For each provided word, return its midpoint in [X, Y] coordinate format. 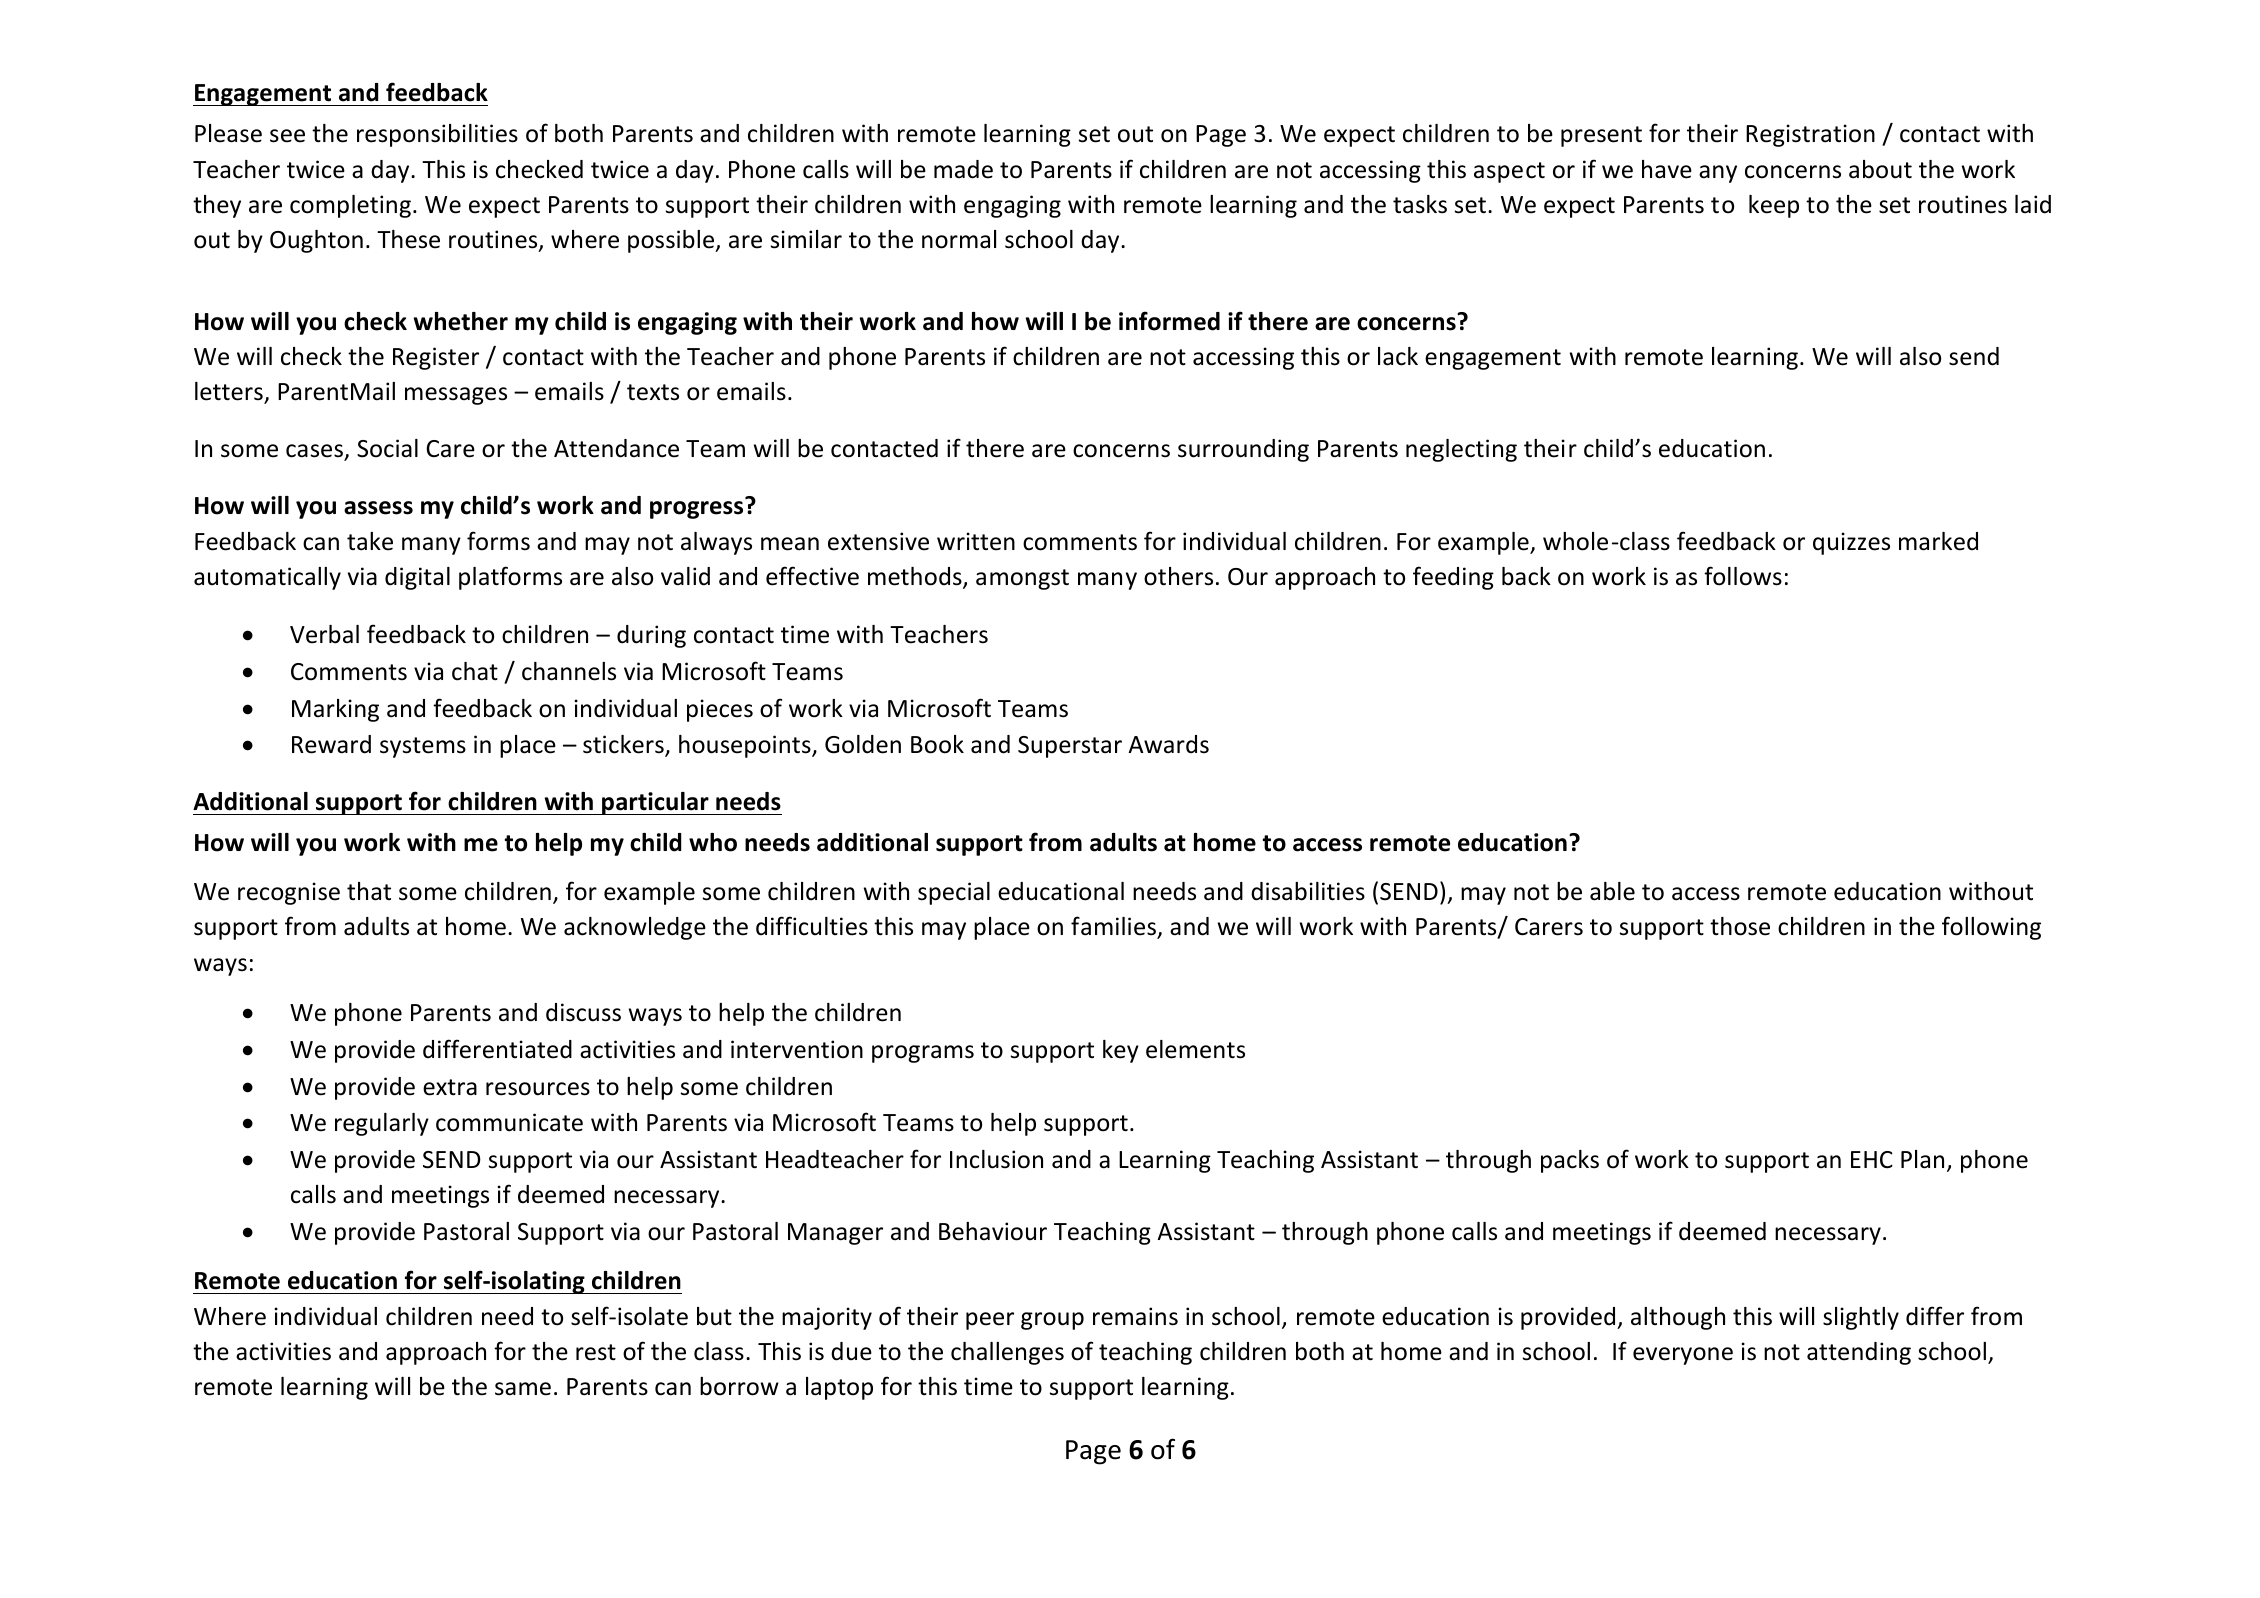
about [1880, 169]
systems [423, 747]
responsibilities [437, 135]
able [1612, 891]
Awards [1168, 744]
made [963, 169]
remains [1135, 1316]
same [523, 1389]
